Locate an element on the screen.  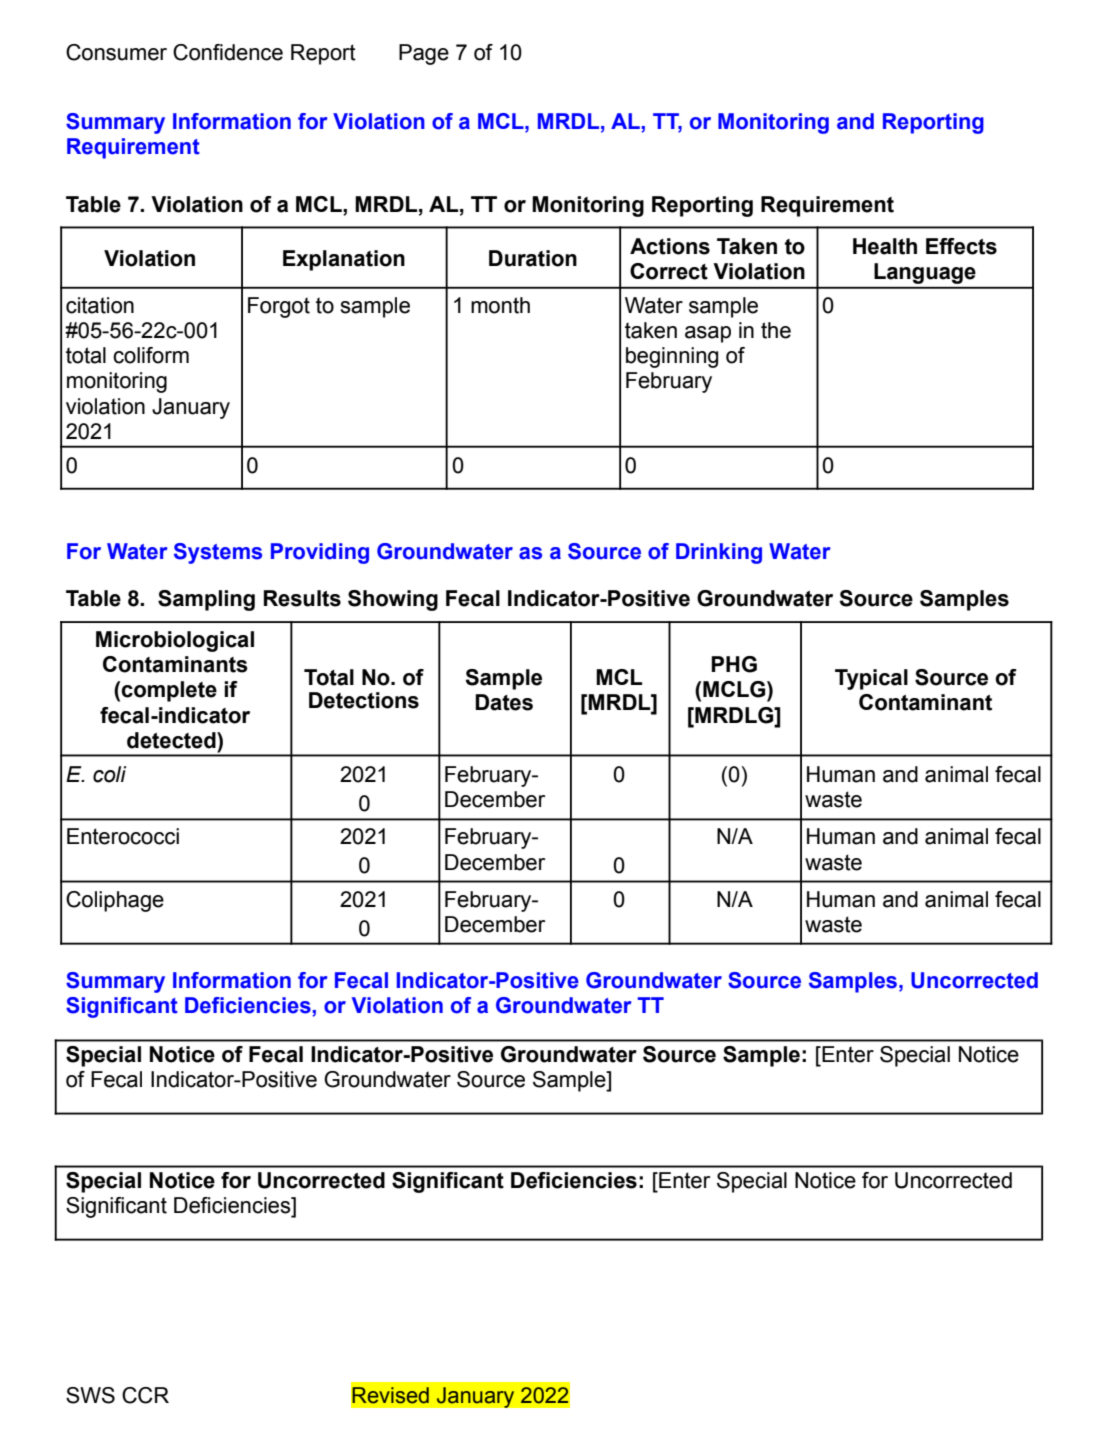
SWS is located at coordinates (90, 1395).
